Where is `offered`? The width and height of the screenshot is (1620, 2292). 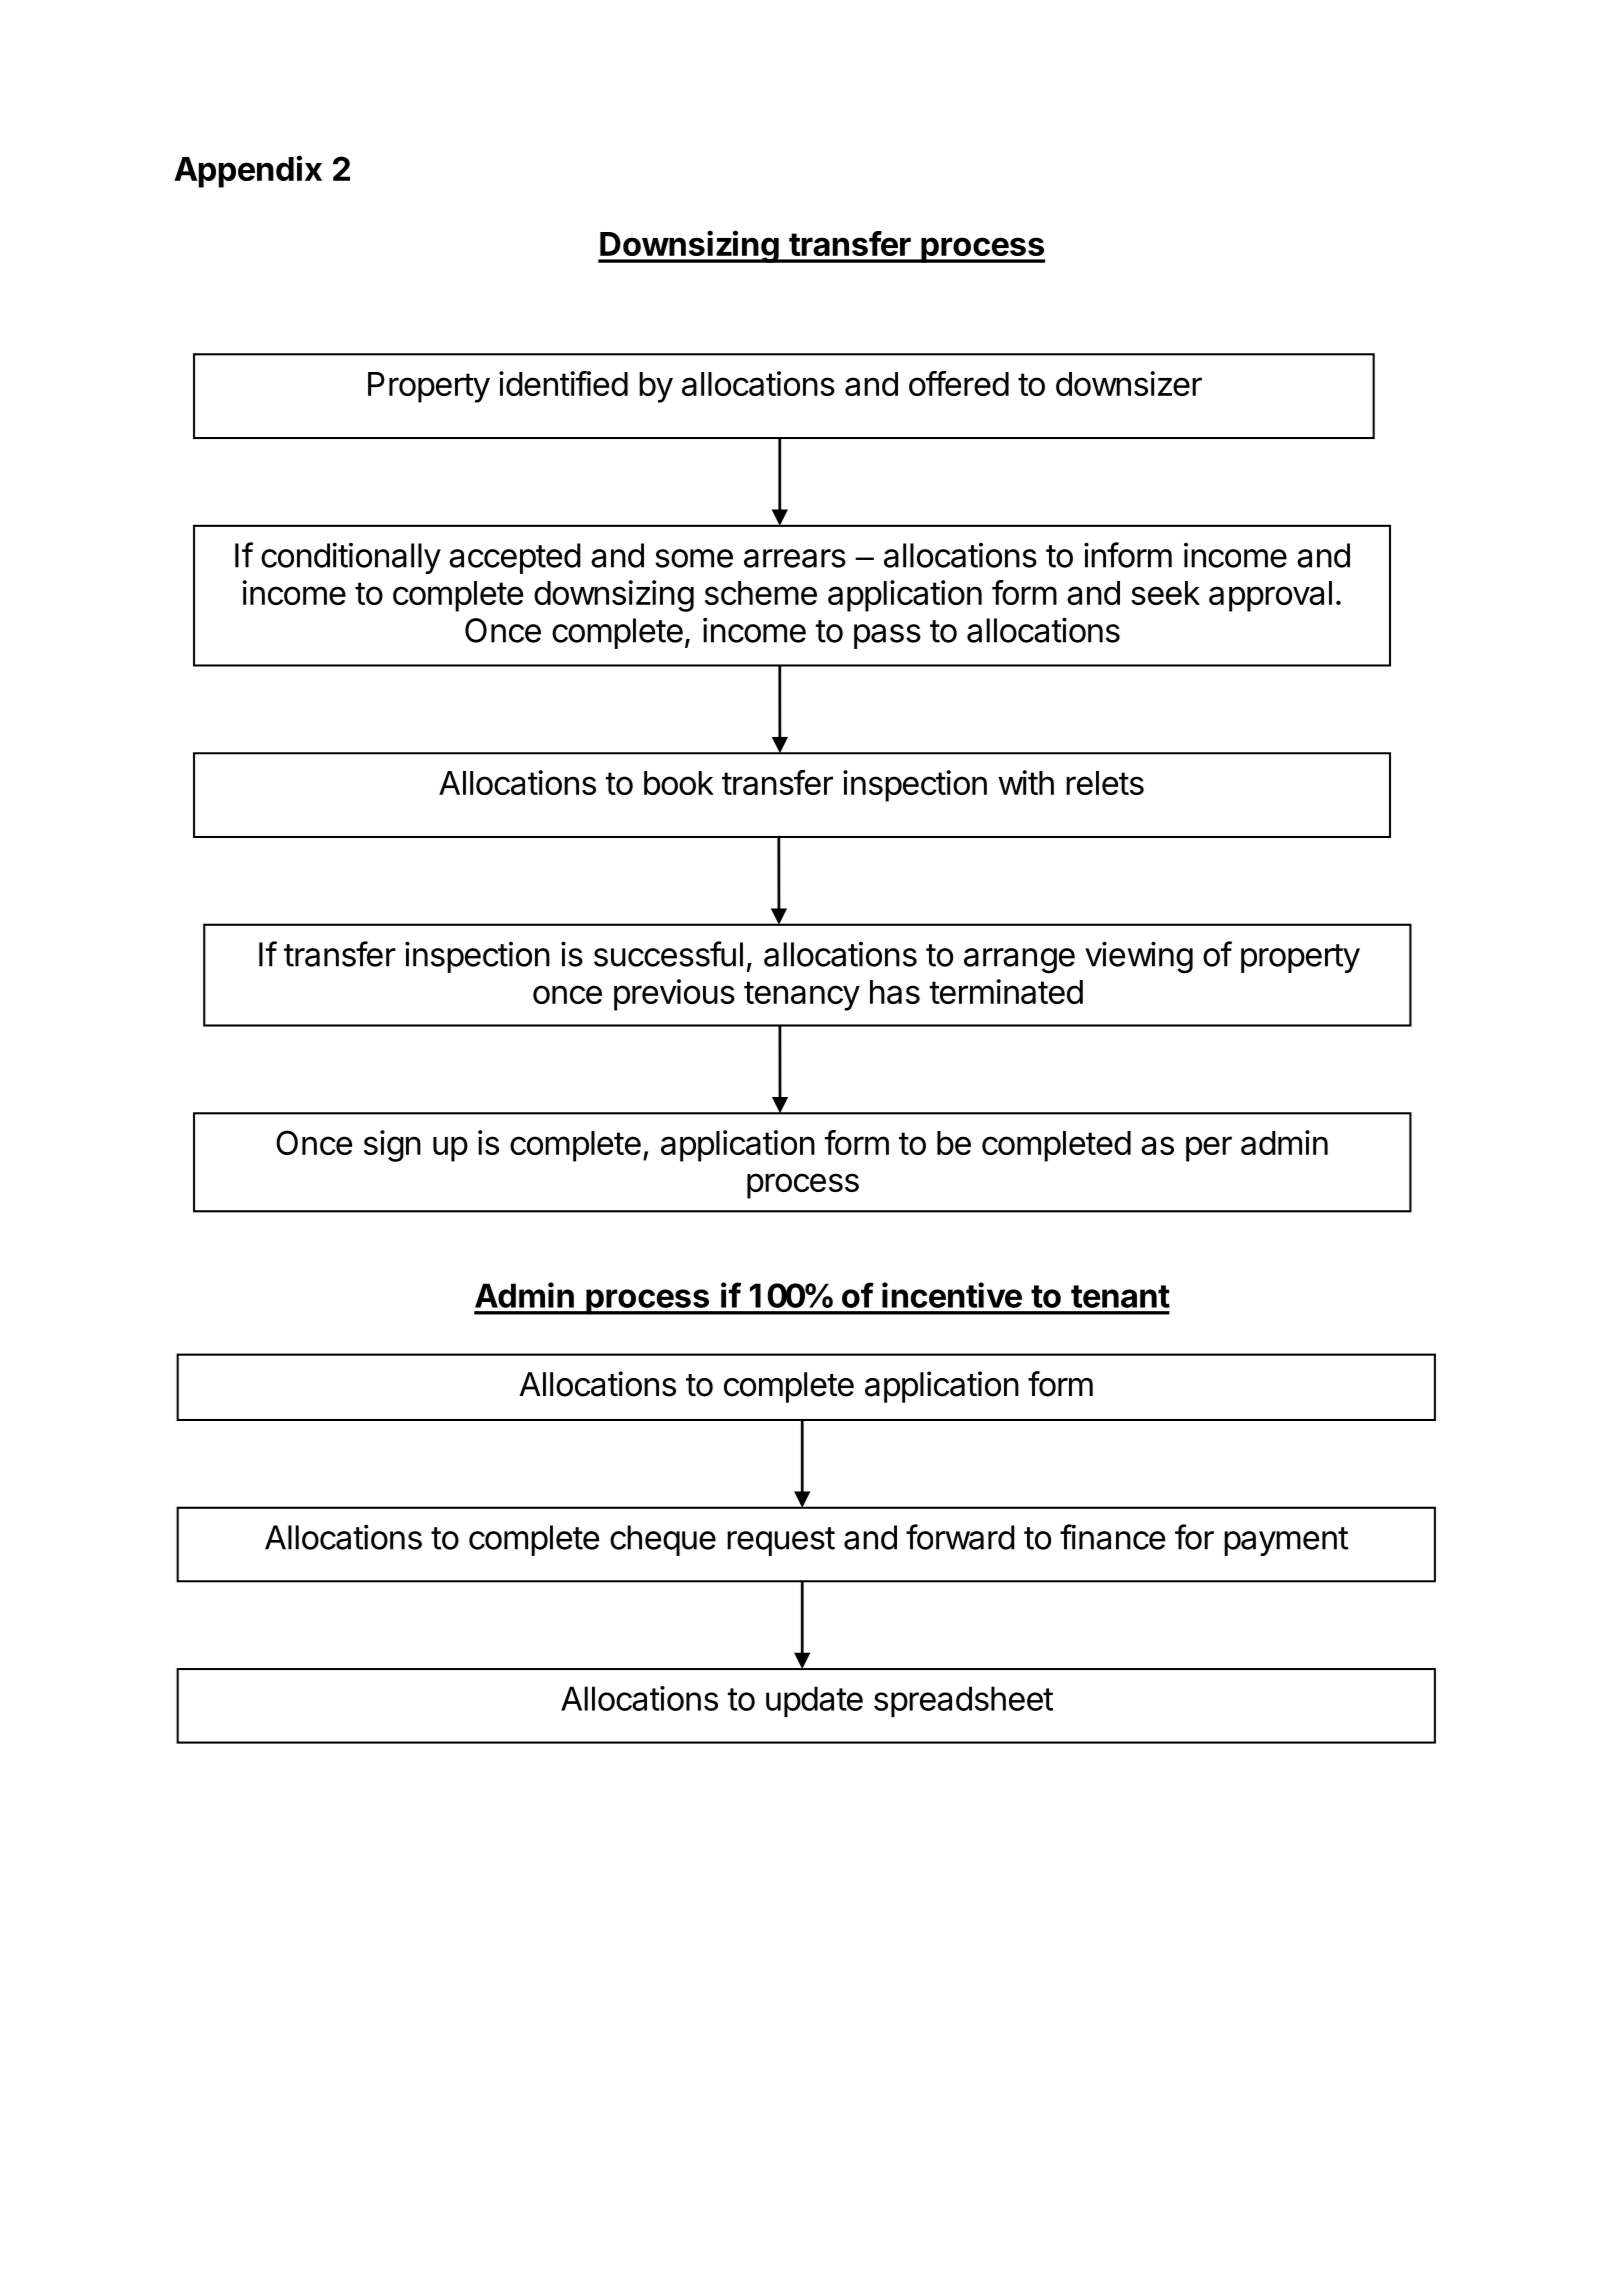 offered is located at coordinates (959, 383).
